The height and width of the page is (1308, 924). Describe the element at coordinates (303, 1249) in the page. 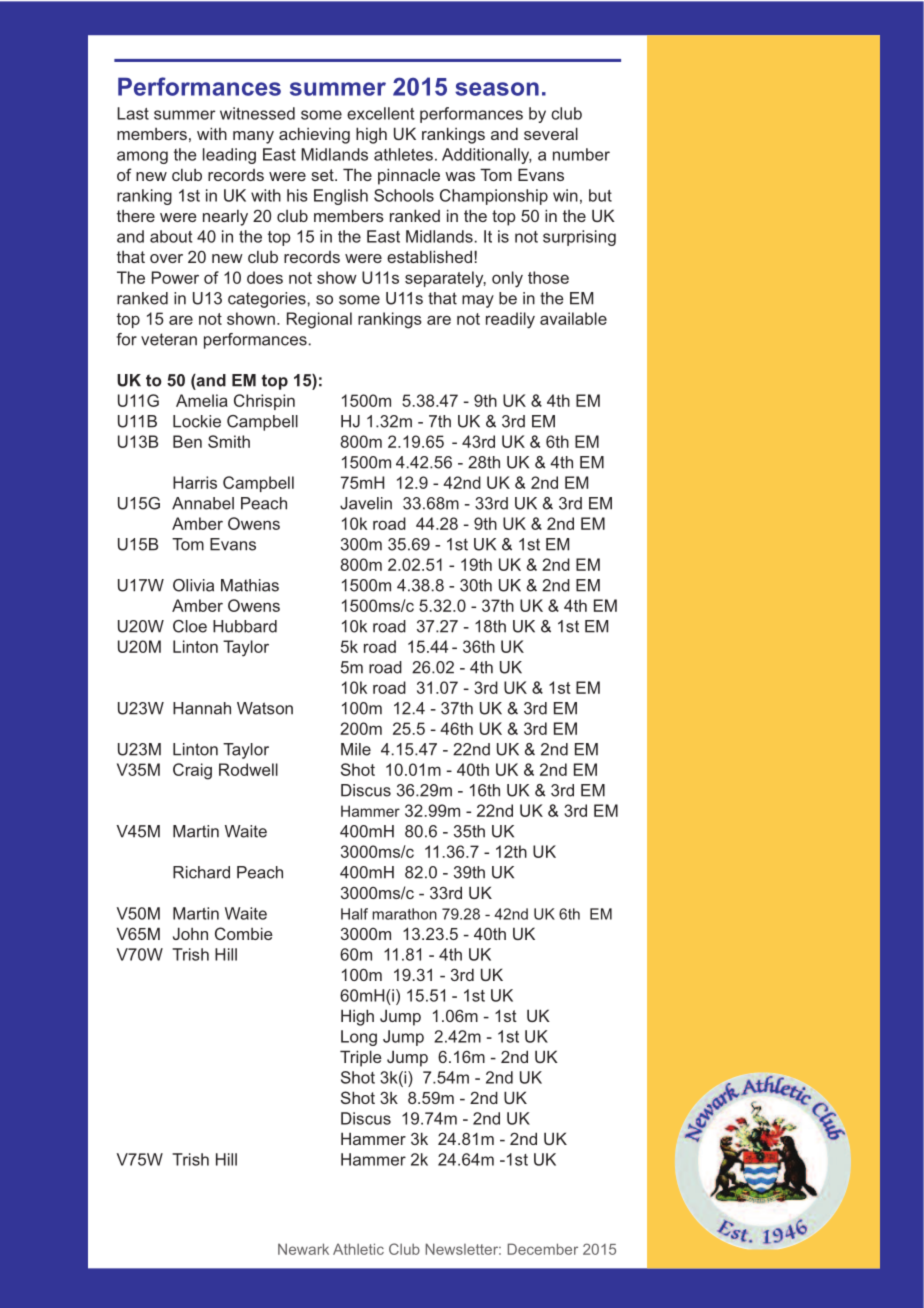

I see `Newark` at that location.
